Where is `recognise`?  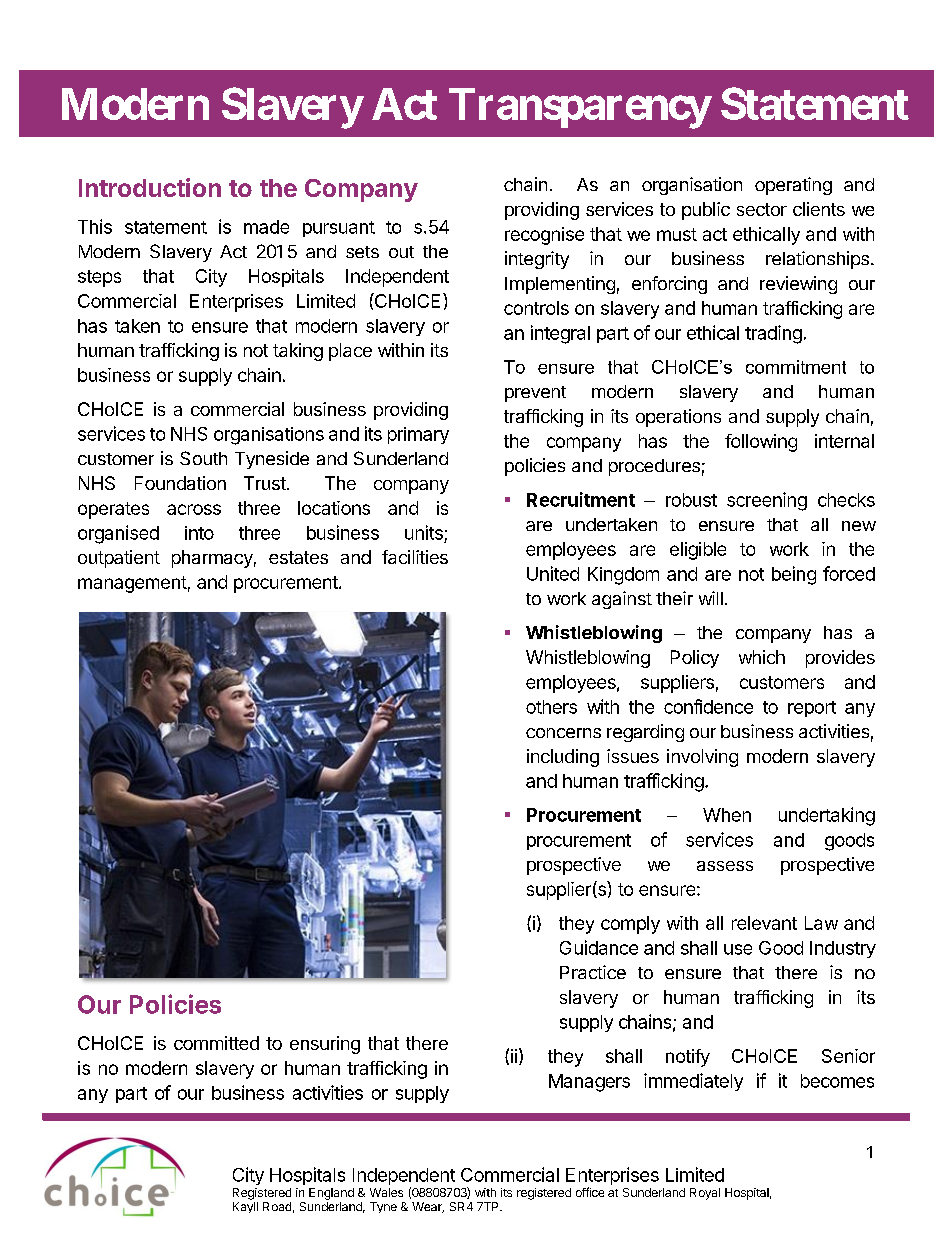
recognise is located at coordinates (544, 236).
